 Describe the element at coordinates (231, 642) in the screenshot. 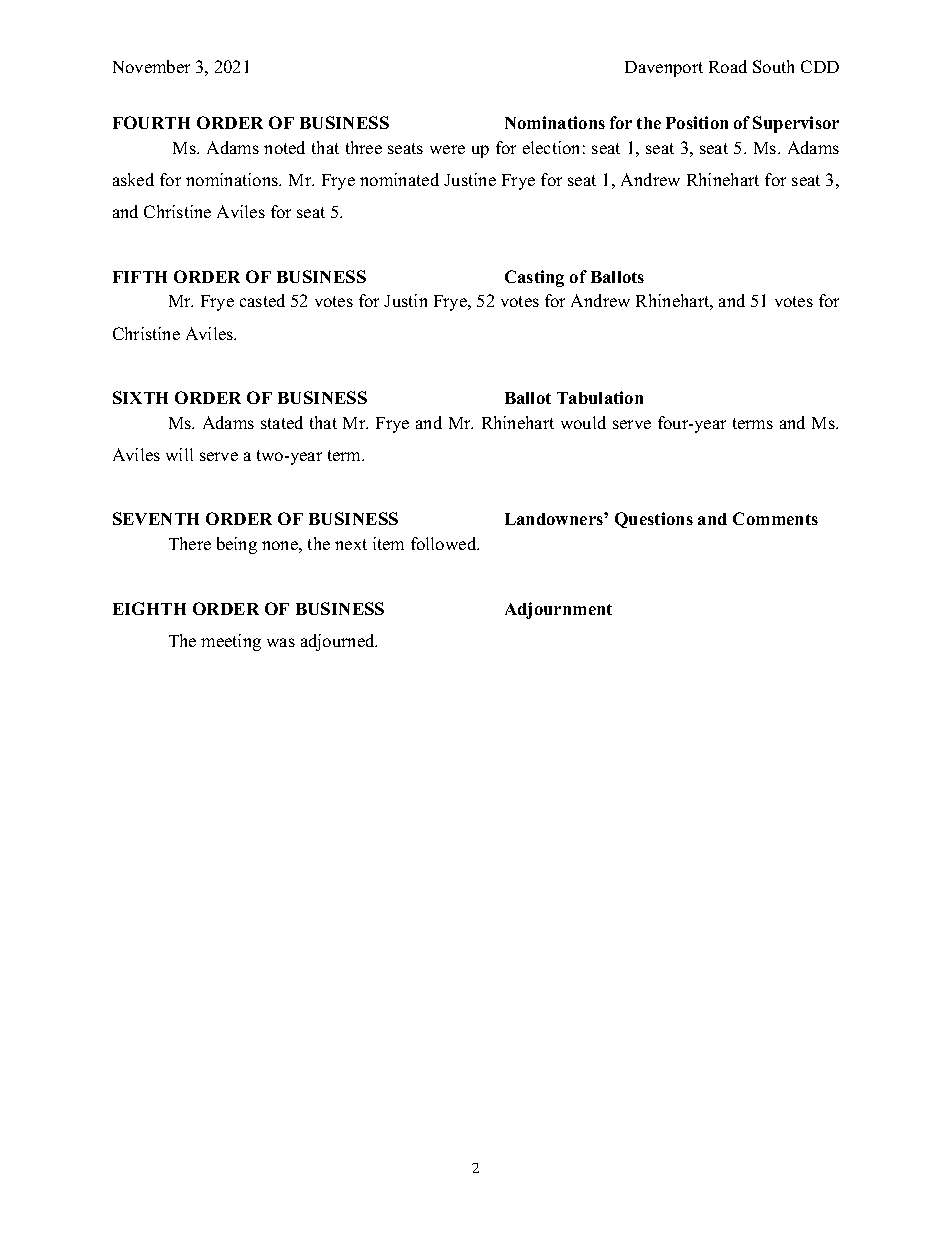

I see `meeting` at that location.
